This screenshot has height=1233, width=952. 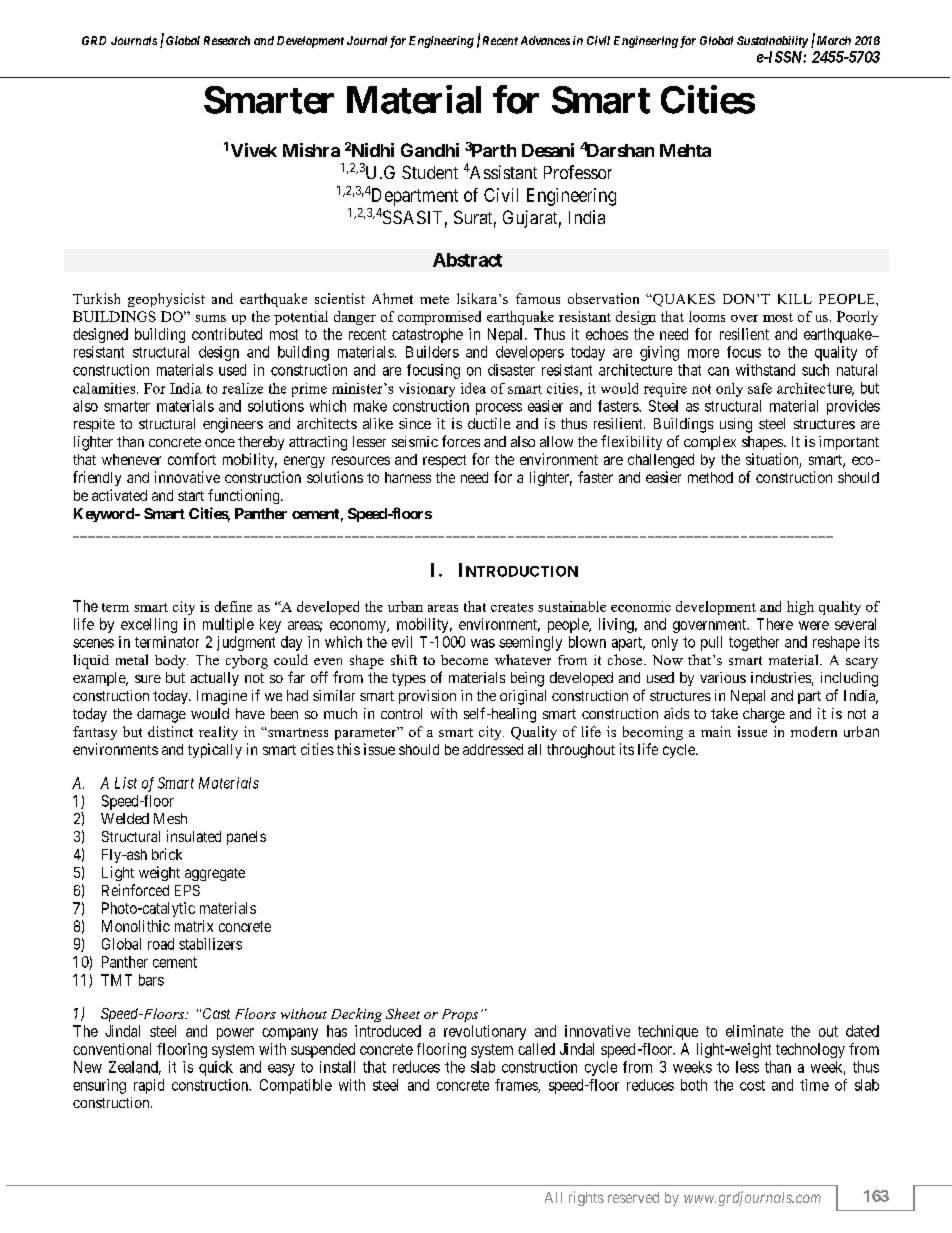 I want to click on Sustainability, so click(x=772, y=42).
